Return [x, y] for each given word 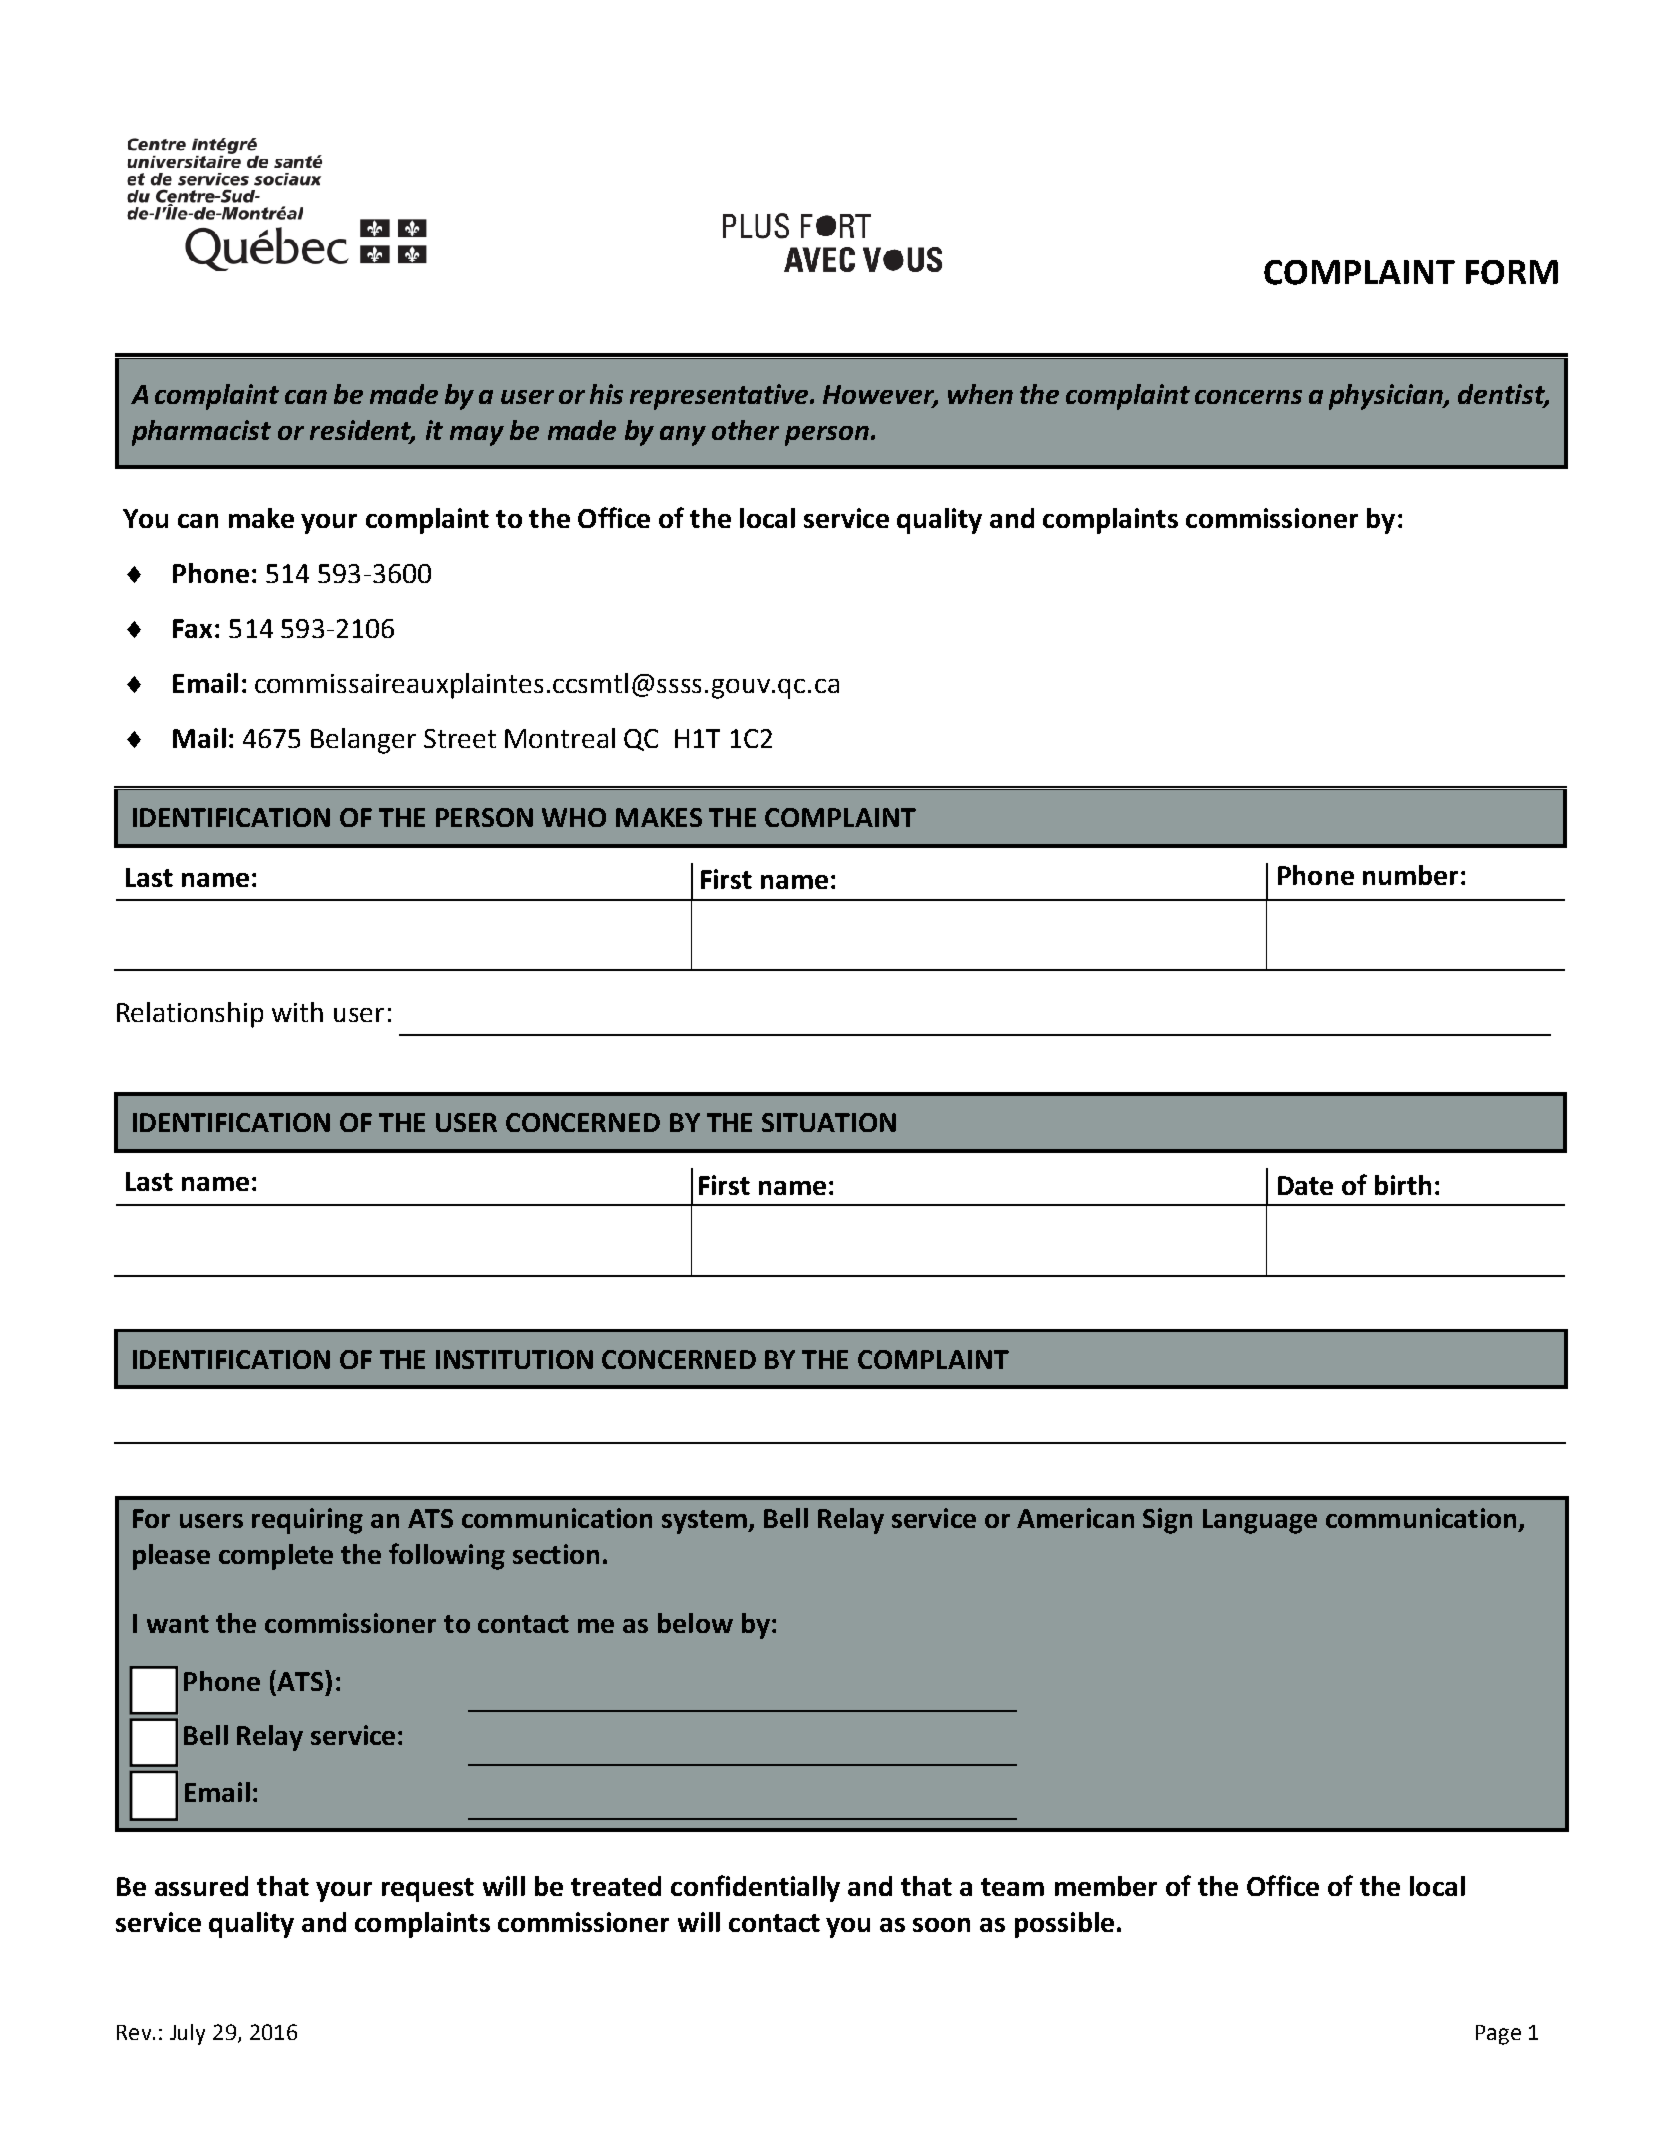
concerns [1248, 397]
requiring [307, 1521]
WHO [574, 817]
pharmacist [201, 433]
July [187, 2034]
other [745, 430]
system [705, 1522]
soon [941, 1925]
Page [1498, 2035]
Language [1260, 1521]
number [1410, 875]
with [297, 1012]
